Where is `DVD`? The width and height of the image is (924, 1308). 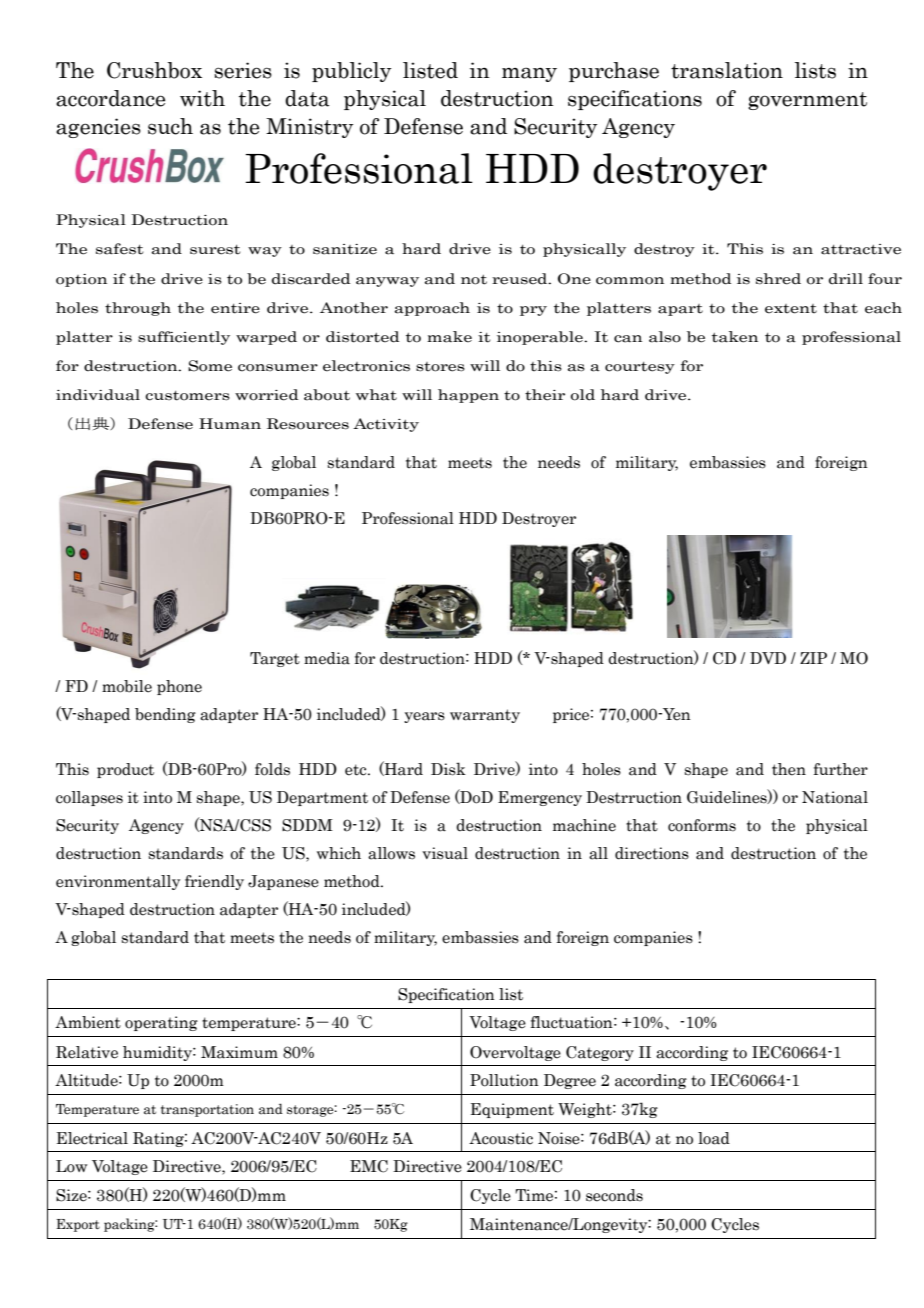 DVD is located at coordinates (768, 658).
